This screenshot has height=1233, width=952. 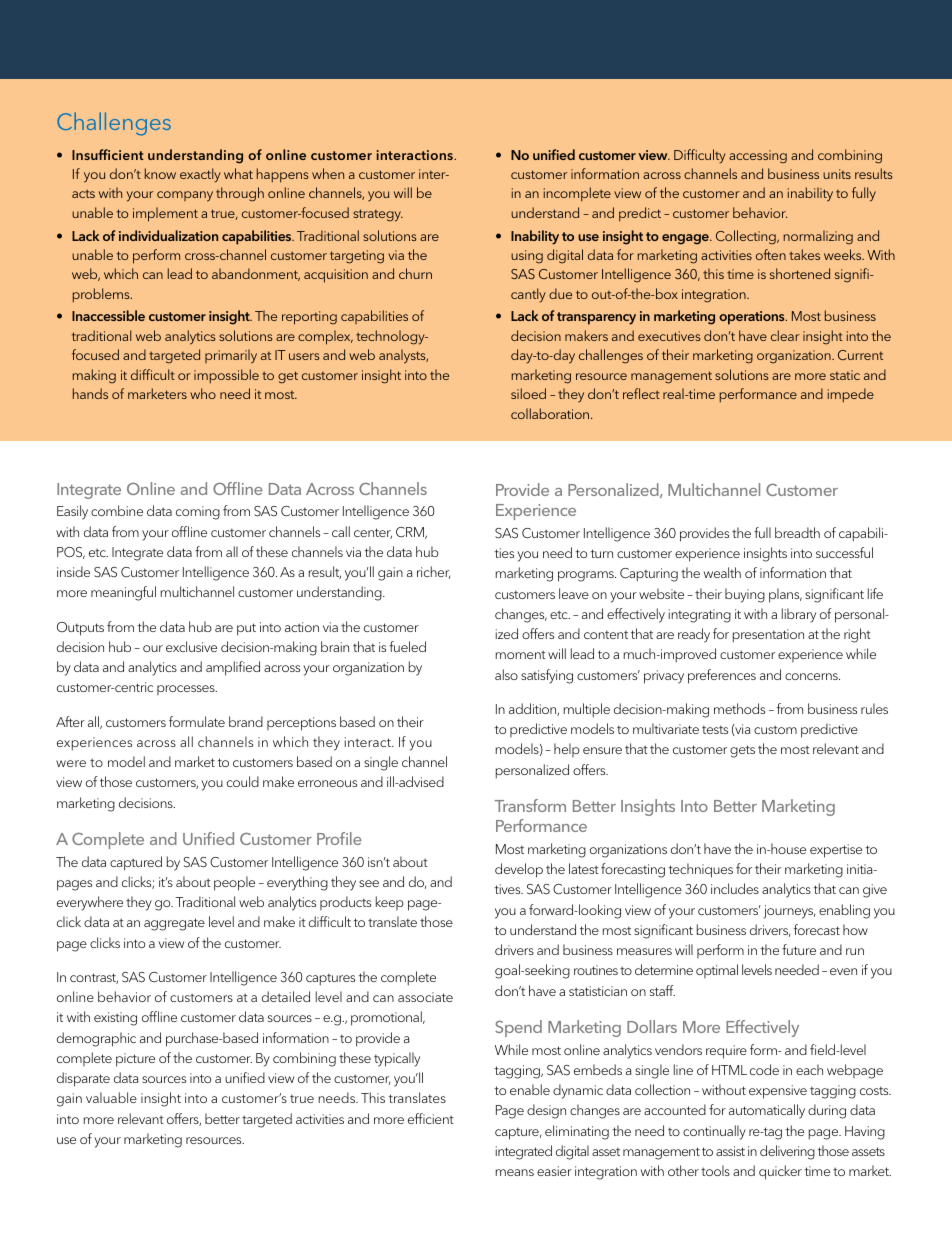 I want to click on accessing, so click(x=758, y=157).
